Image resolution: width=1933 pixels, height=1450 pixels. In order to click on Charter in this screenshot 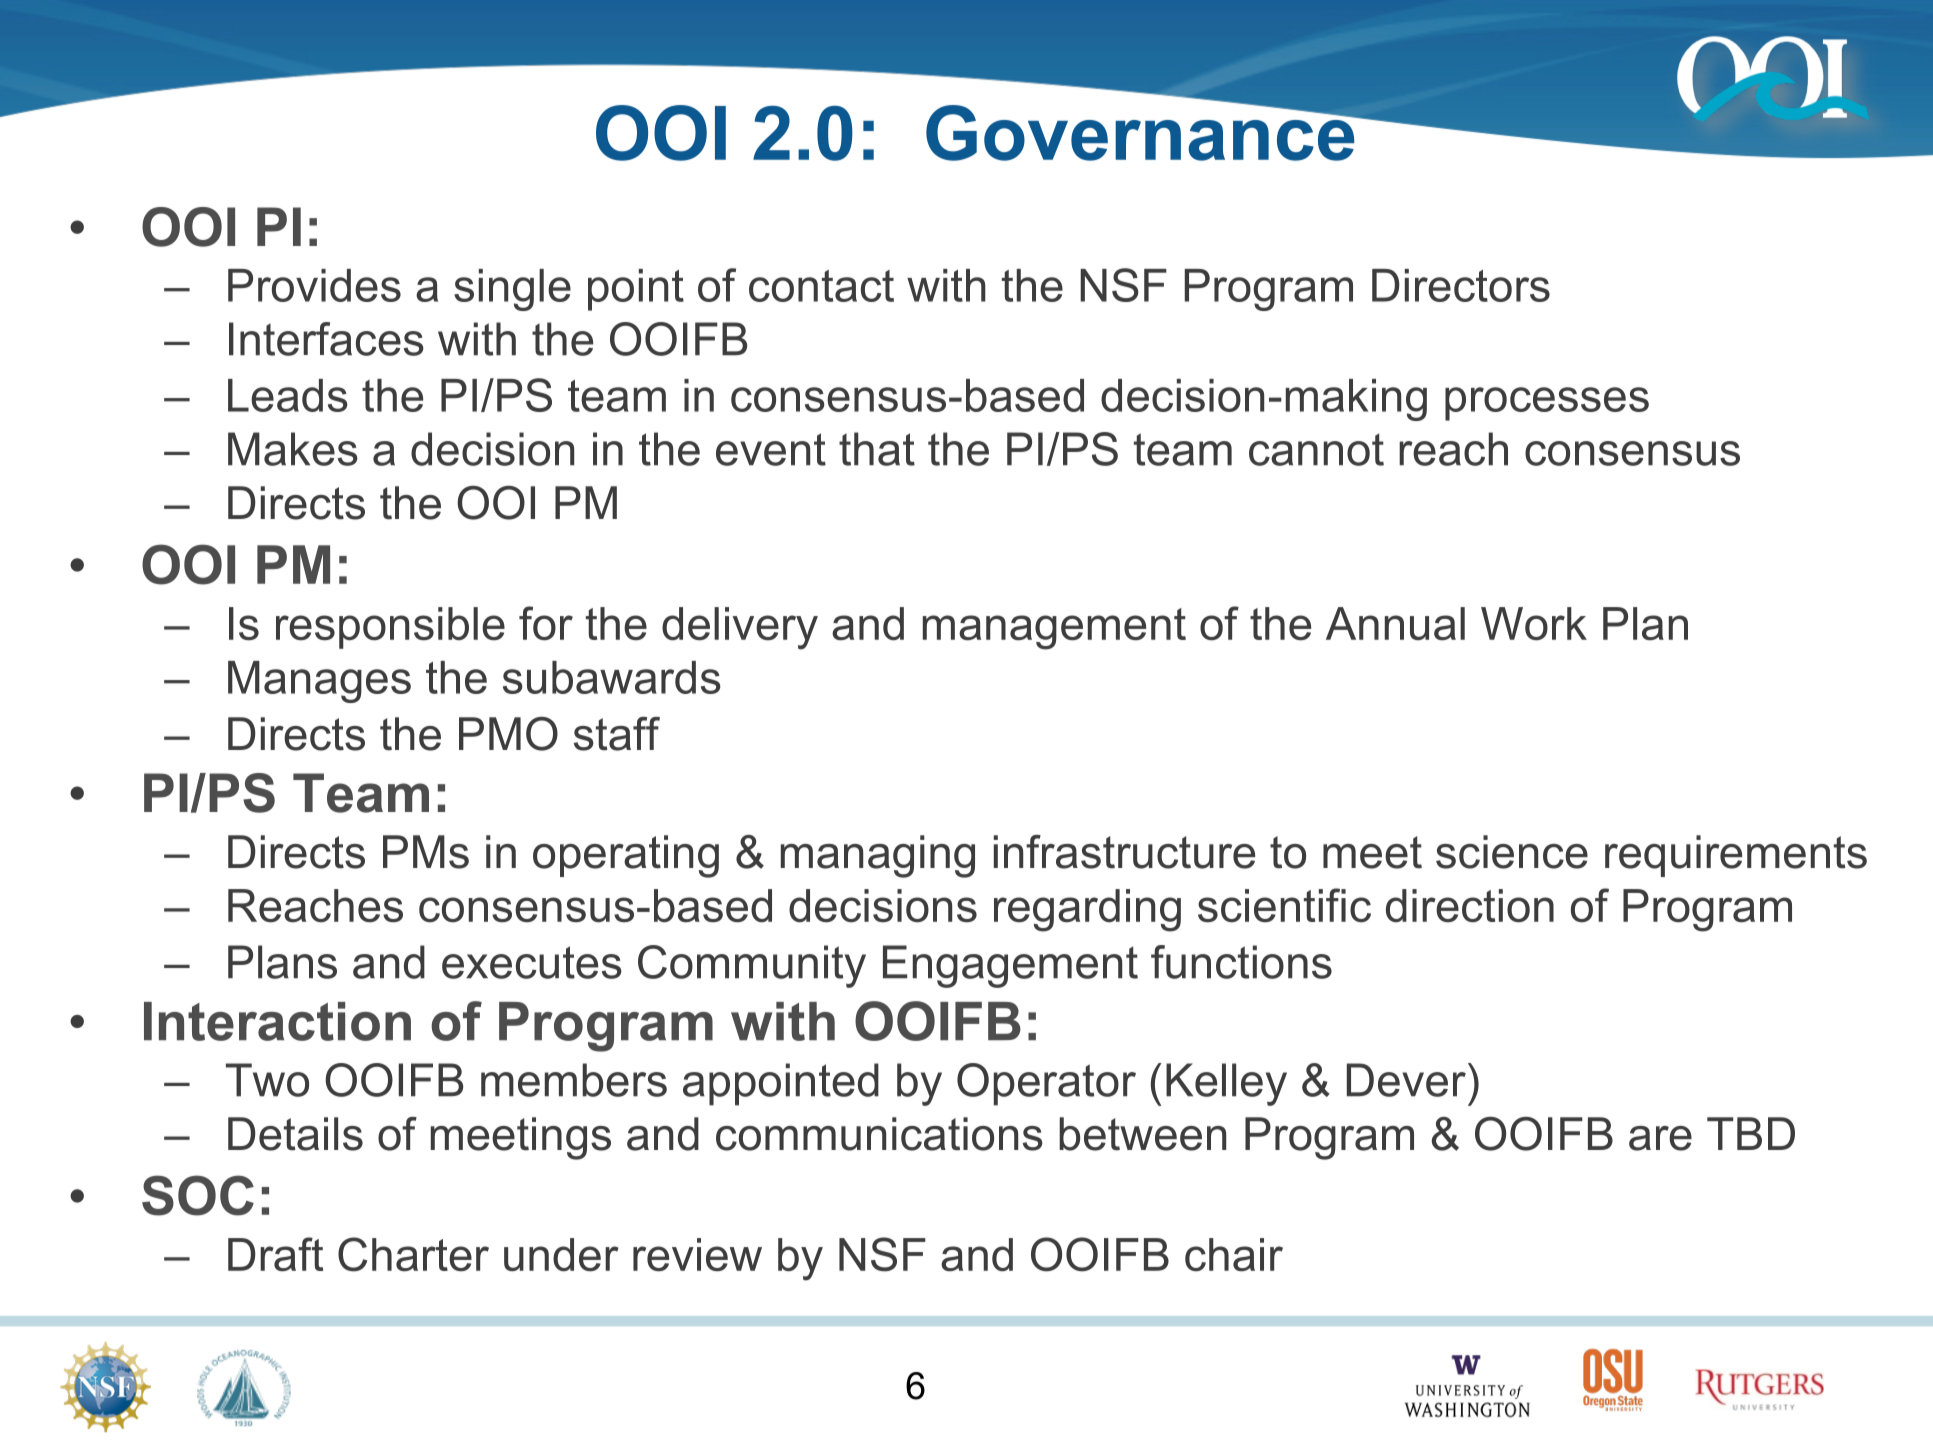, I will do `click(413, 1254)`.
